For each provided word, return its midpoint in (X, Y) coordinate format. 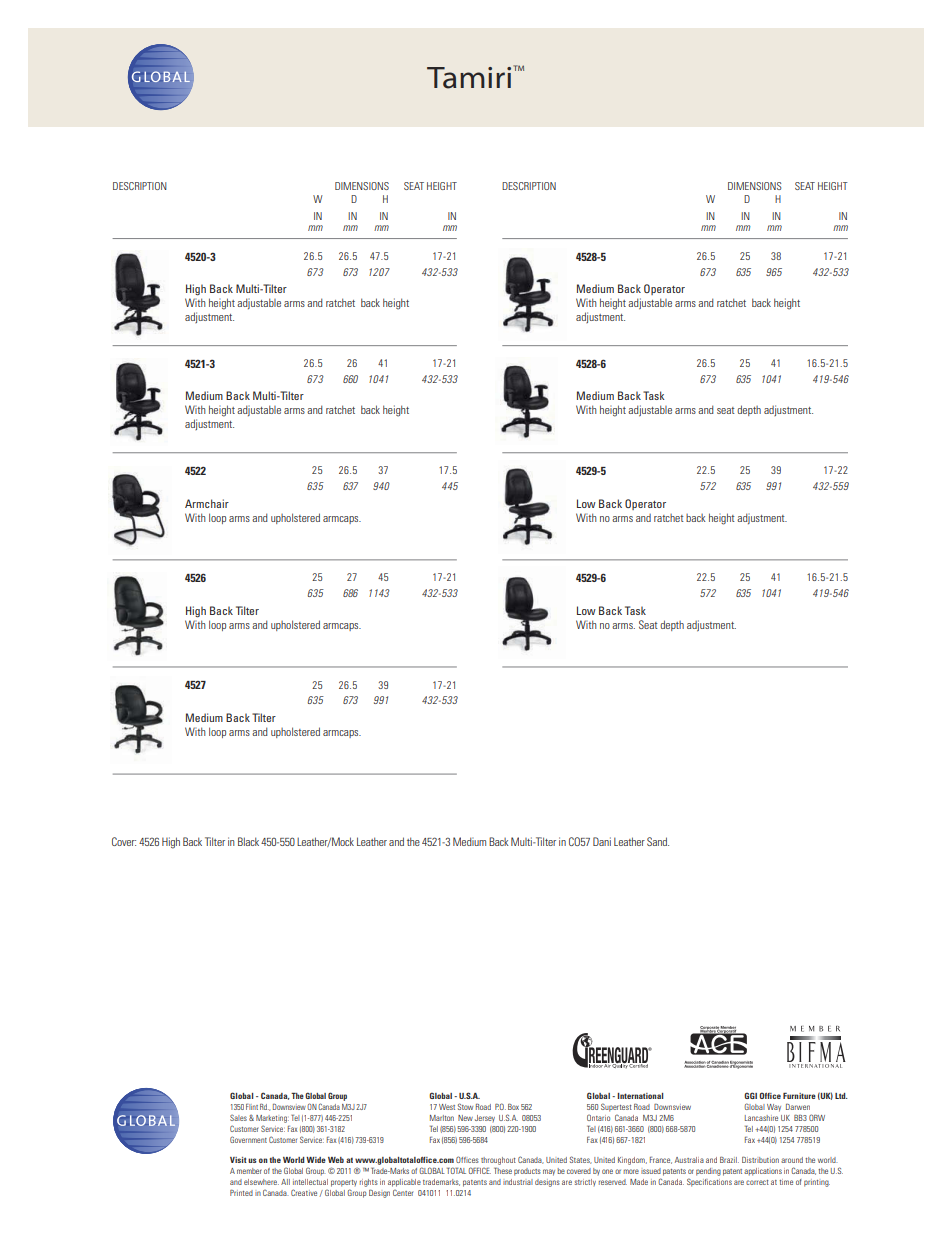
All (285, 1182)
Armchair (207, 503)
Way (774, 1108)
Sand (658, 841)
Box (513, 1107)
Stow (465, 1106)
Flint (252, 1107)
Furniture (799, 1096)
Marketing (272, 1119)
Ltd (841, 1096)
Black (248, 841)
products (527, 1172)
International (640, 1096)
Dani (602, 841)
